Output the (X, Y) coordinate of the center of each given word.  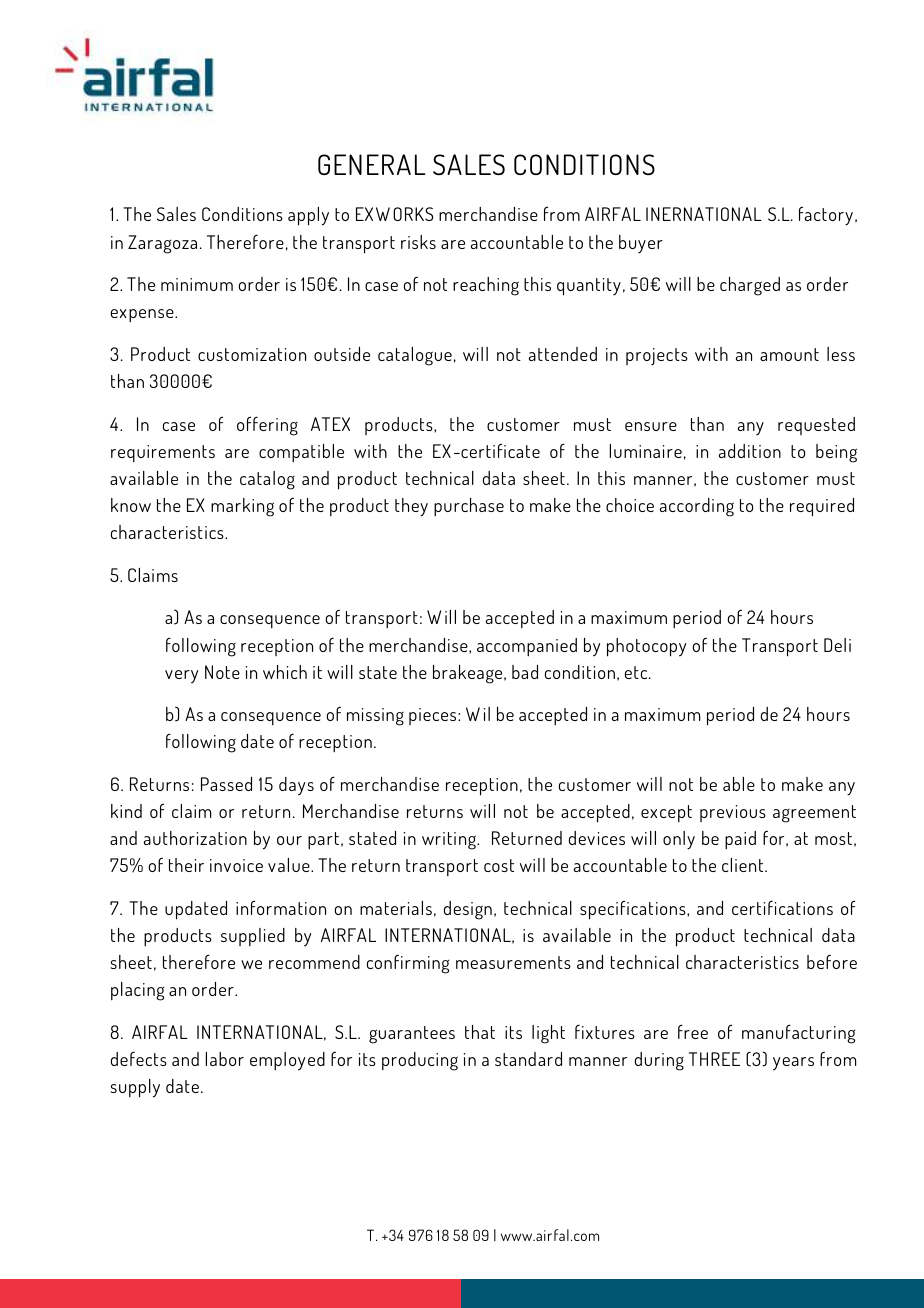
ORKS (413, 214)
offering (267, 426)
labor (225, 1059)
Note (222, 672)
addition (750, 451)
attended (563, 354)
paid (740, 840)
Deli (837, 645)
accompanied (527, 647)
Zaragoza (162, 244)
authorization (195, 838)
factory (826, 216)
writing (450, 841)
